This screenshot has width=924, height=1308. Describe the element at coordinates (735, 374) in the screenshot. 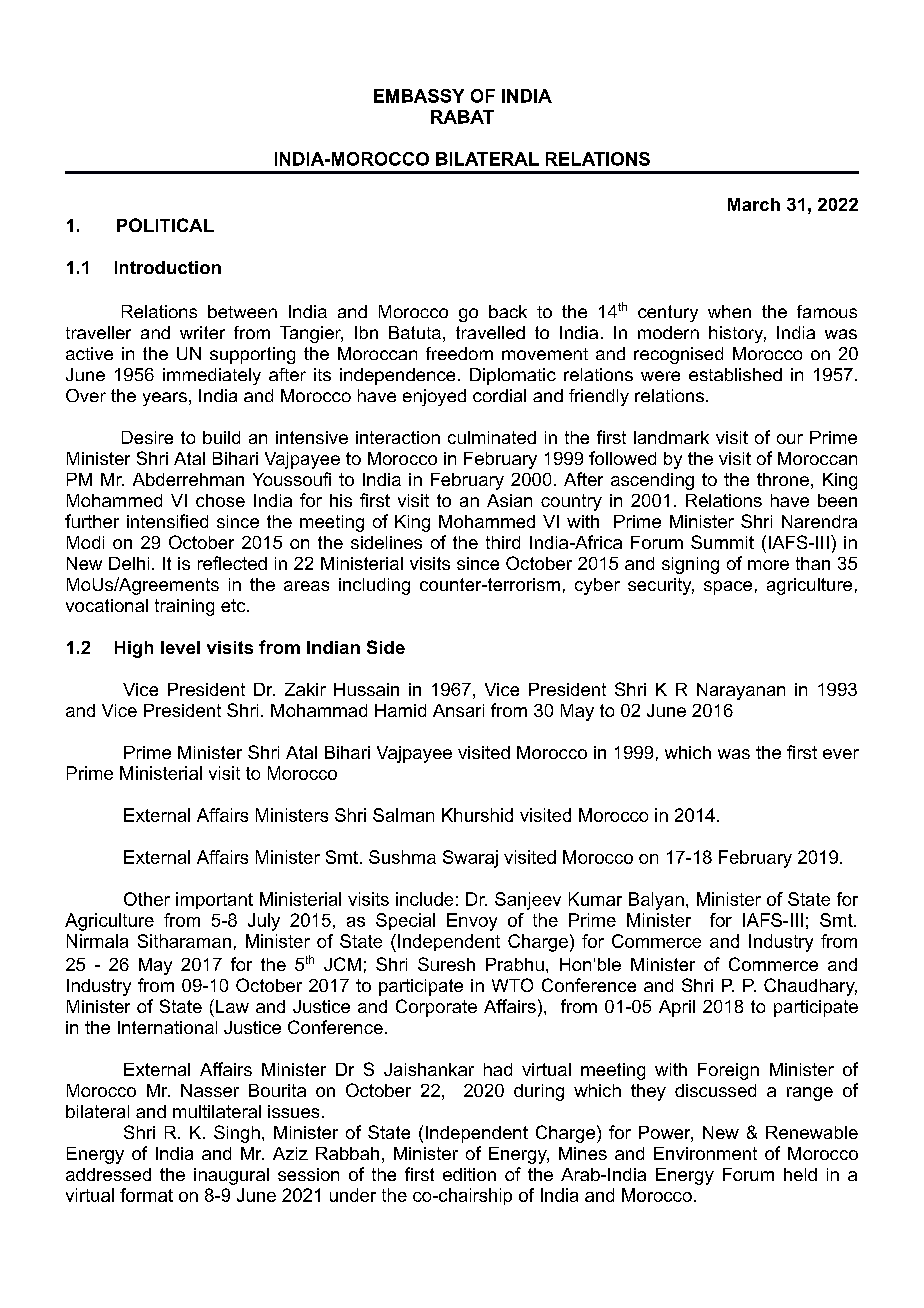

I see `established` at that location.
